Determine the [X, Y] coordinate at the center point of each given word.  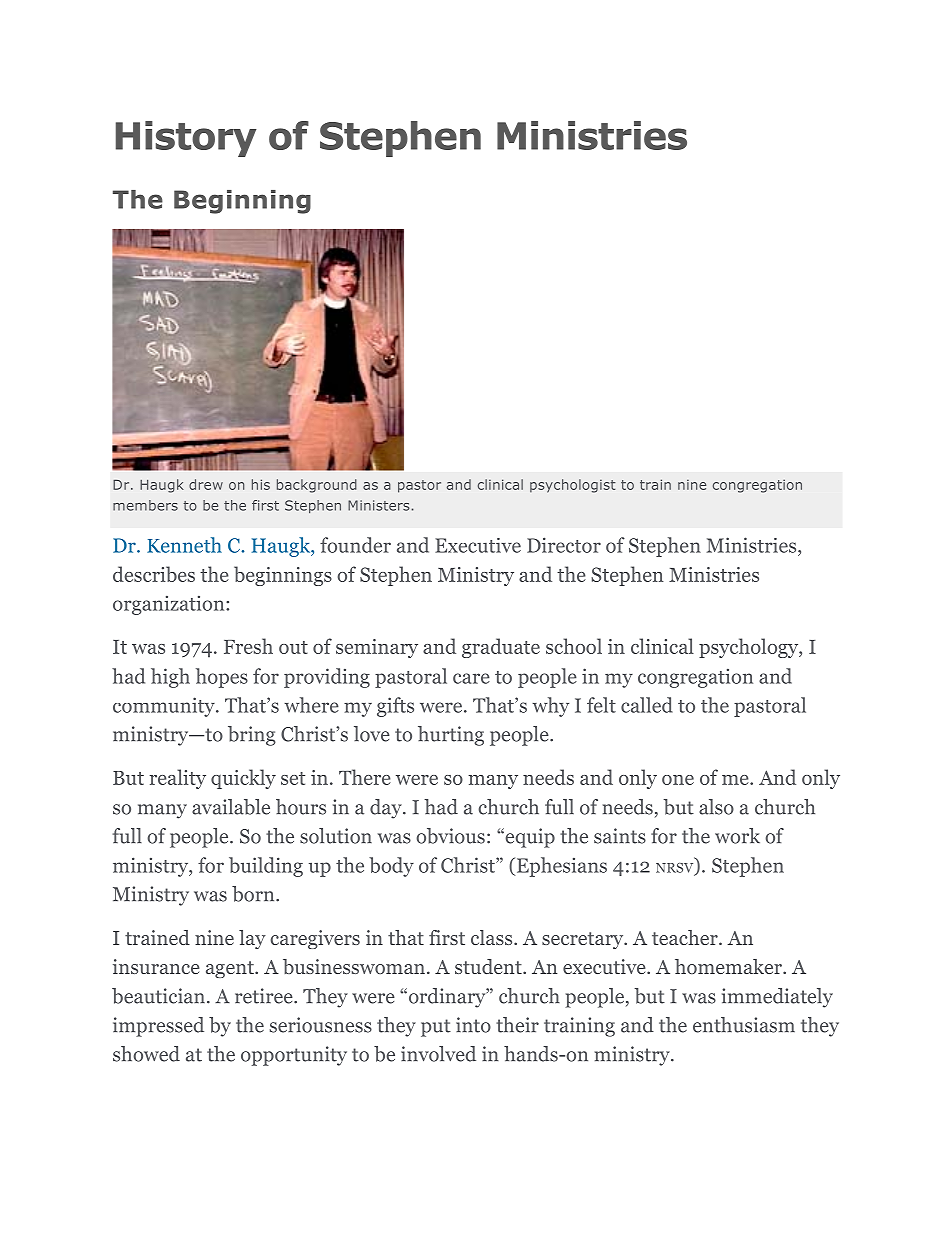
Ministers [379, 505]
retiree [265, 996]
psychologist [573, 486]
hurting [451, 736]
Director [564, 545]
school [574, 646]
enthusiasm [744, 1025]
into [473, 1025]
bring [252, 736]
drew [206, 484]
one [678, 780]
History [186, 139]
